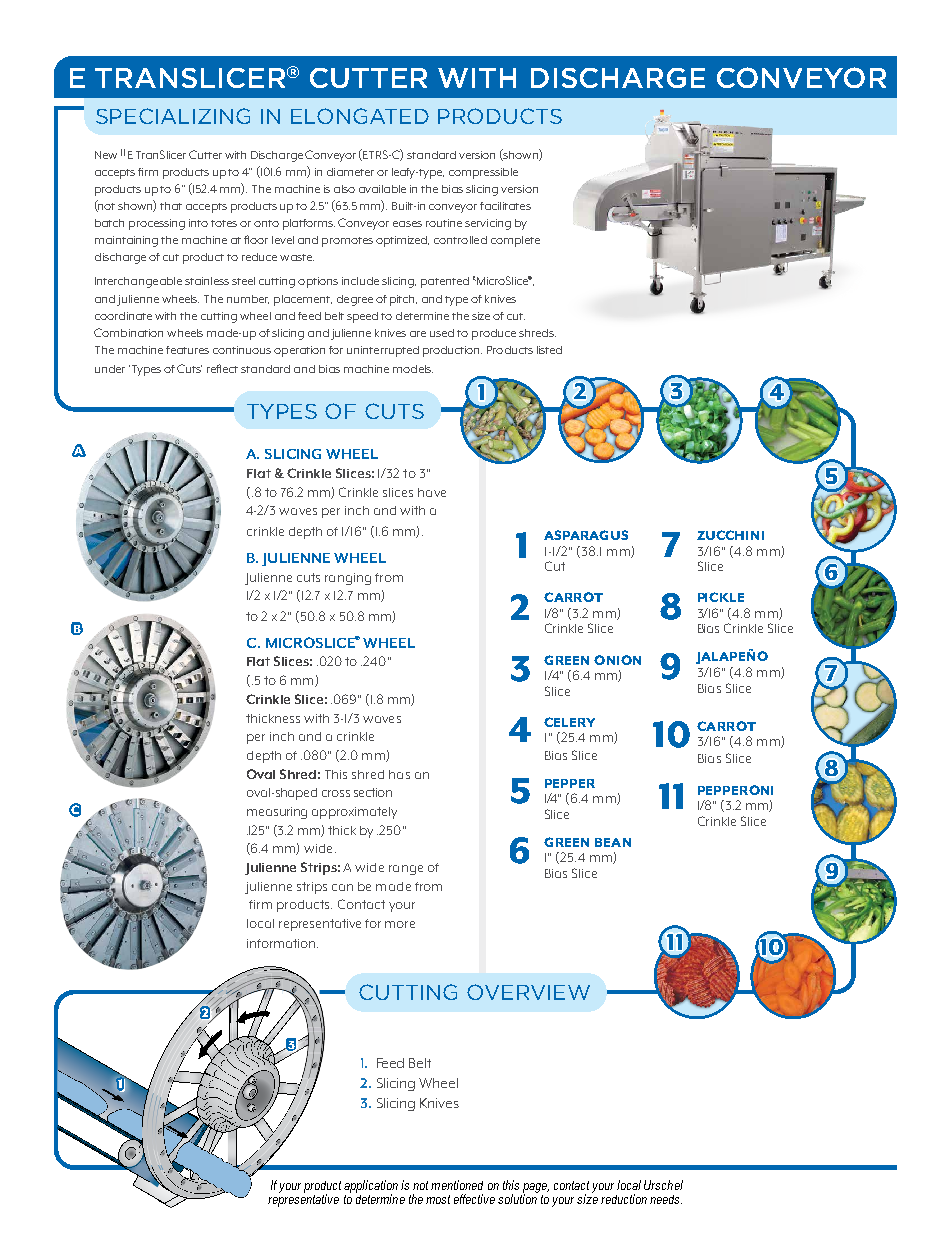 Image resolution: width=952 pixels, height=1233 pixels. Describe the element at coordinates (586, 535) in the screenshot. I see `ASPARAGUS` at that location.
